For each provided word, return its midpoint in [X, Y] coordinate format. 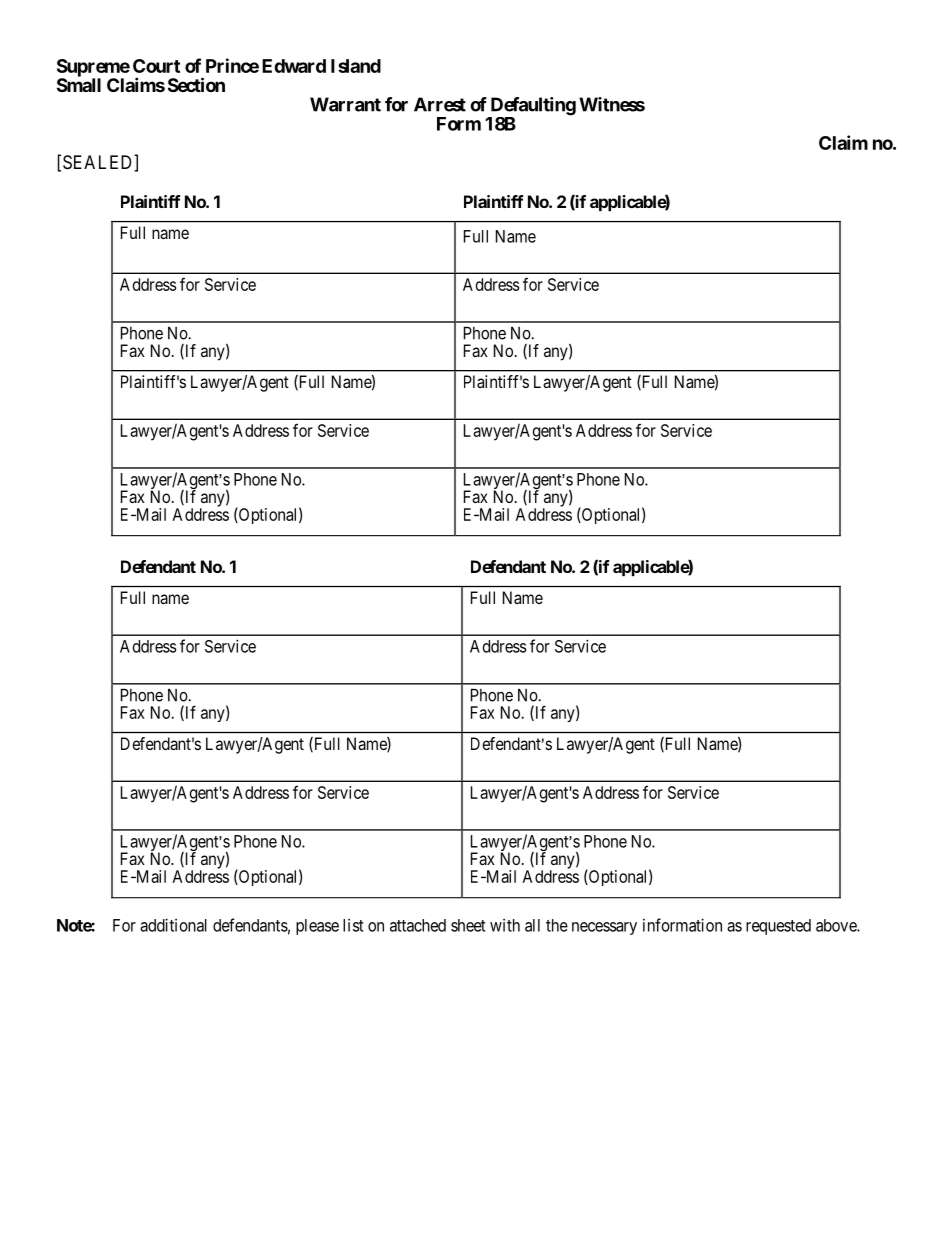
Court [156, 66]
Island [356, 66]
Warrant [345, 104]
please [317, 927]
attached [418, 925]
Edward [294, 66]
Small [79, 85]
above [837, 925]
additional [173, 925]
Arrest [440, 104]
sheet [468, 925]
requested [778, 927]
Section [196, 84]
